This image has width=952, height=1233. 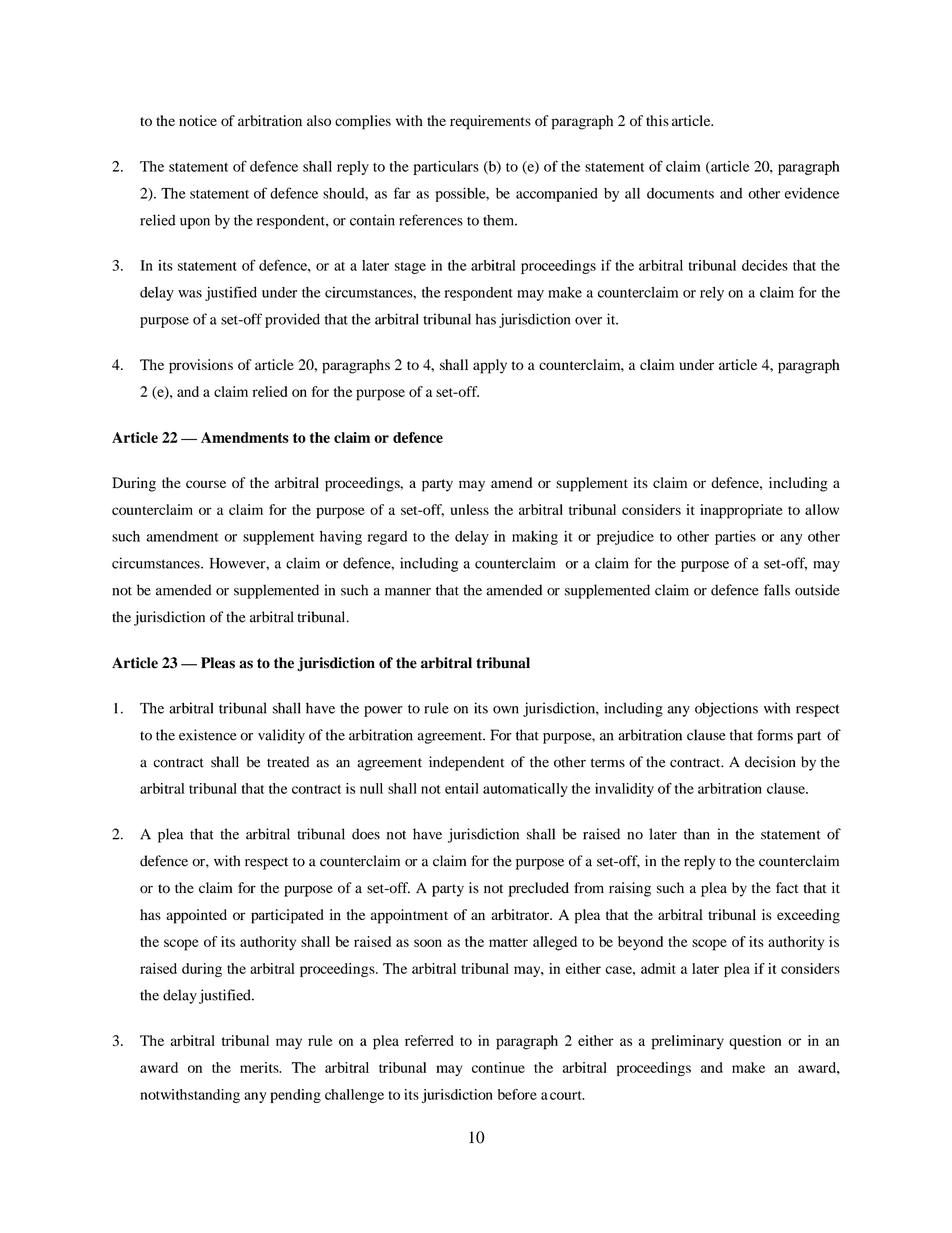 I want to click on unless, so click(x=470, y=509).
